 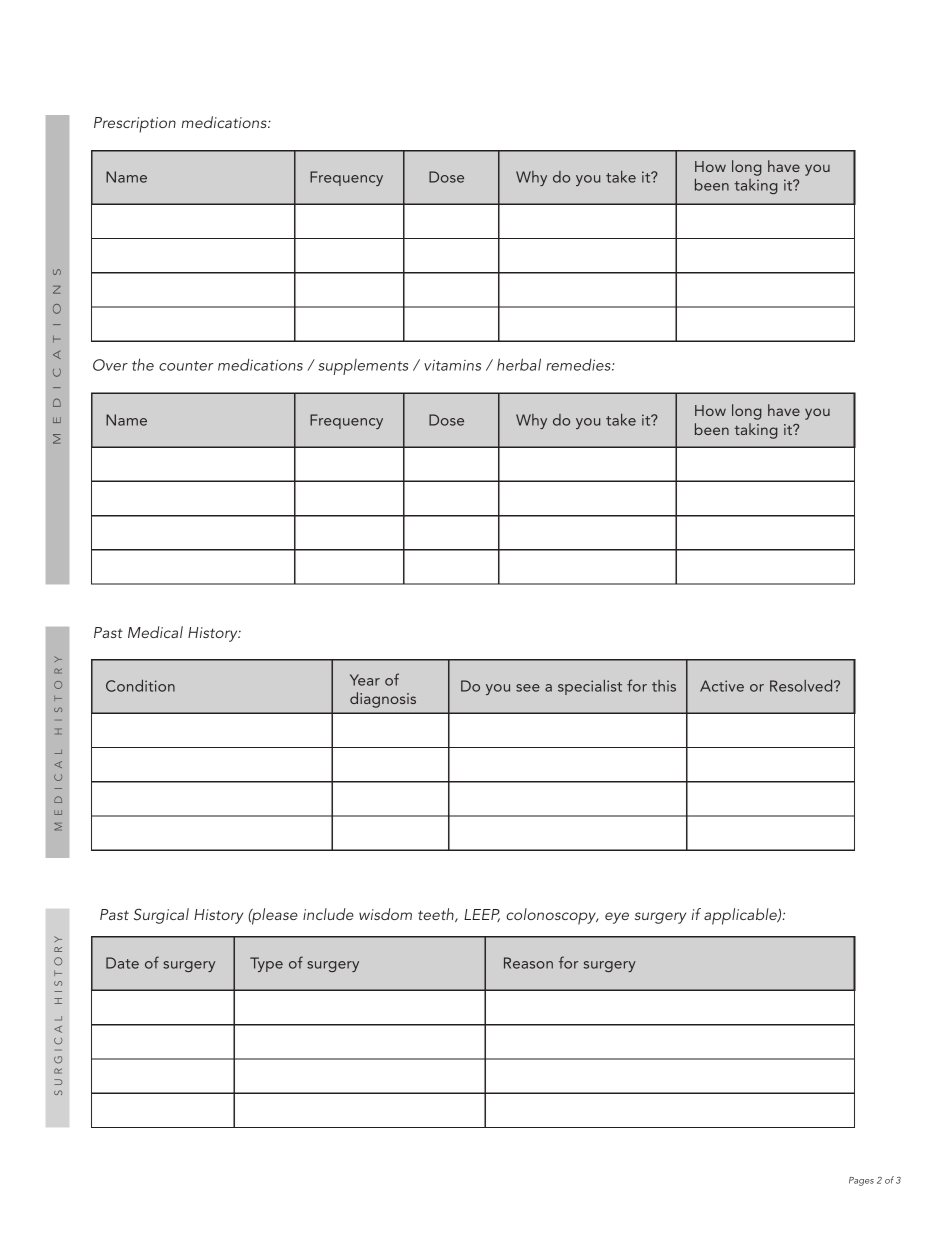 I want to click on Type, so click(x=266, y=964).
